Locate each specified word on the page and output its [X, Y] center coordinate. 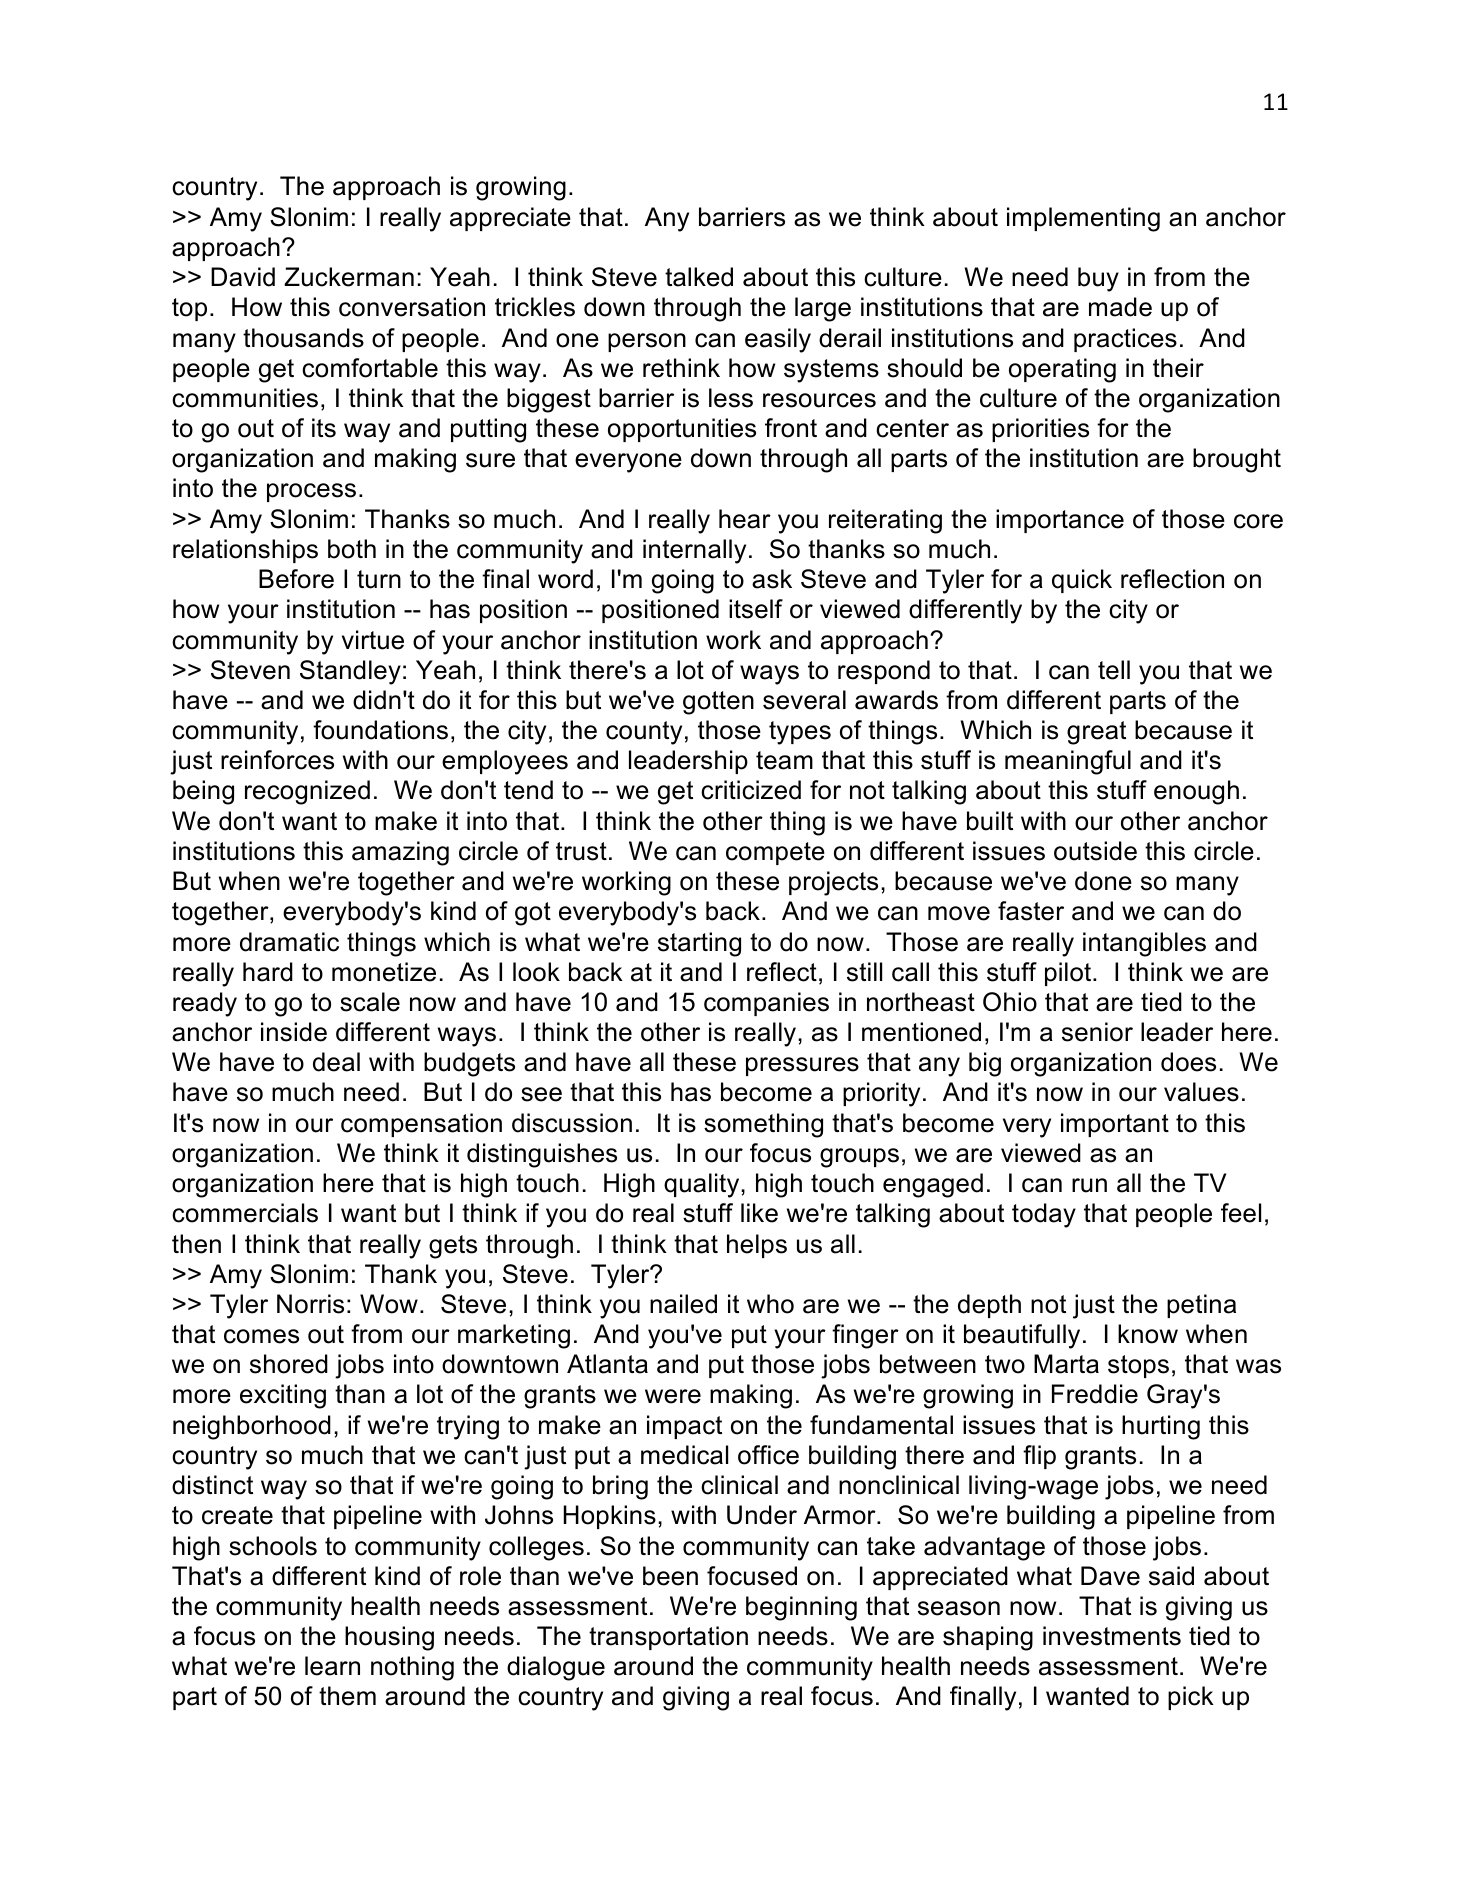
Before [296, 579]
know [1148, 1334]
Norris [310, 1304]
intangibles [1144, 944]
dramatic [289, 942]
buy [1098, 279]
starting [699, 944]
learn [332, 1666]
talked [699, 277]
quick [1082, 581]
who [770, 1304]
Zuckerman [349, 277]
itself [756, 609]
